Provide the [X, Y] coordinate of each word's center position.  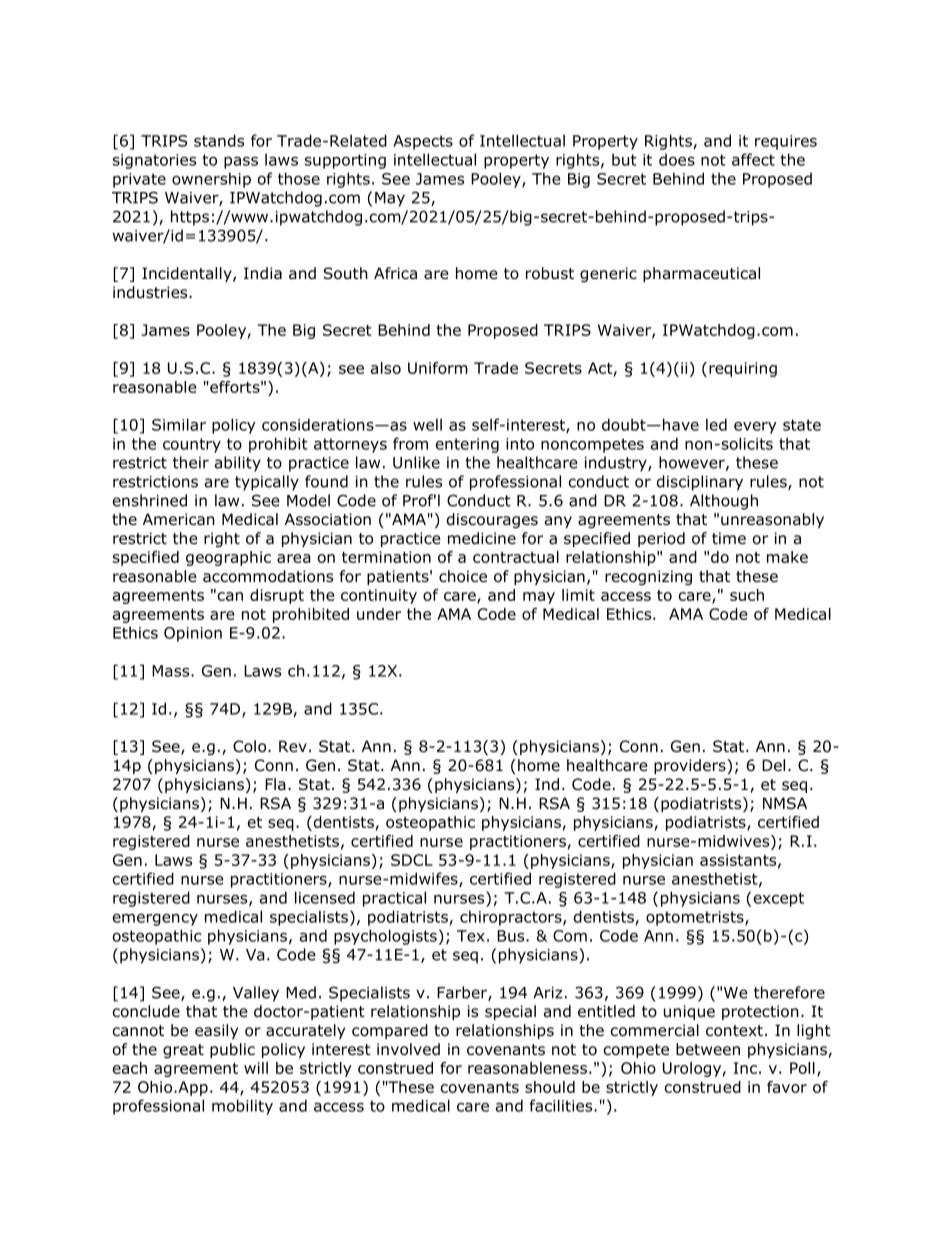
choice [463, 576]
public [232, 1050]
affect [753, 159]
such [747, 595]
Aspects [423, 142]
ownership [211, 180]
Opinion [193, 634]
